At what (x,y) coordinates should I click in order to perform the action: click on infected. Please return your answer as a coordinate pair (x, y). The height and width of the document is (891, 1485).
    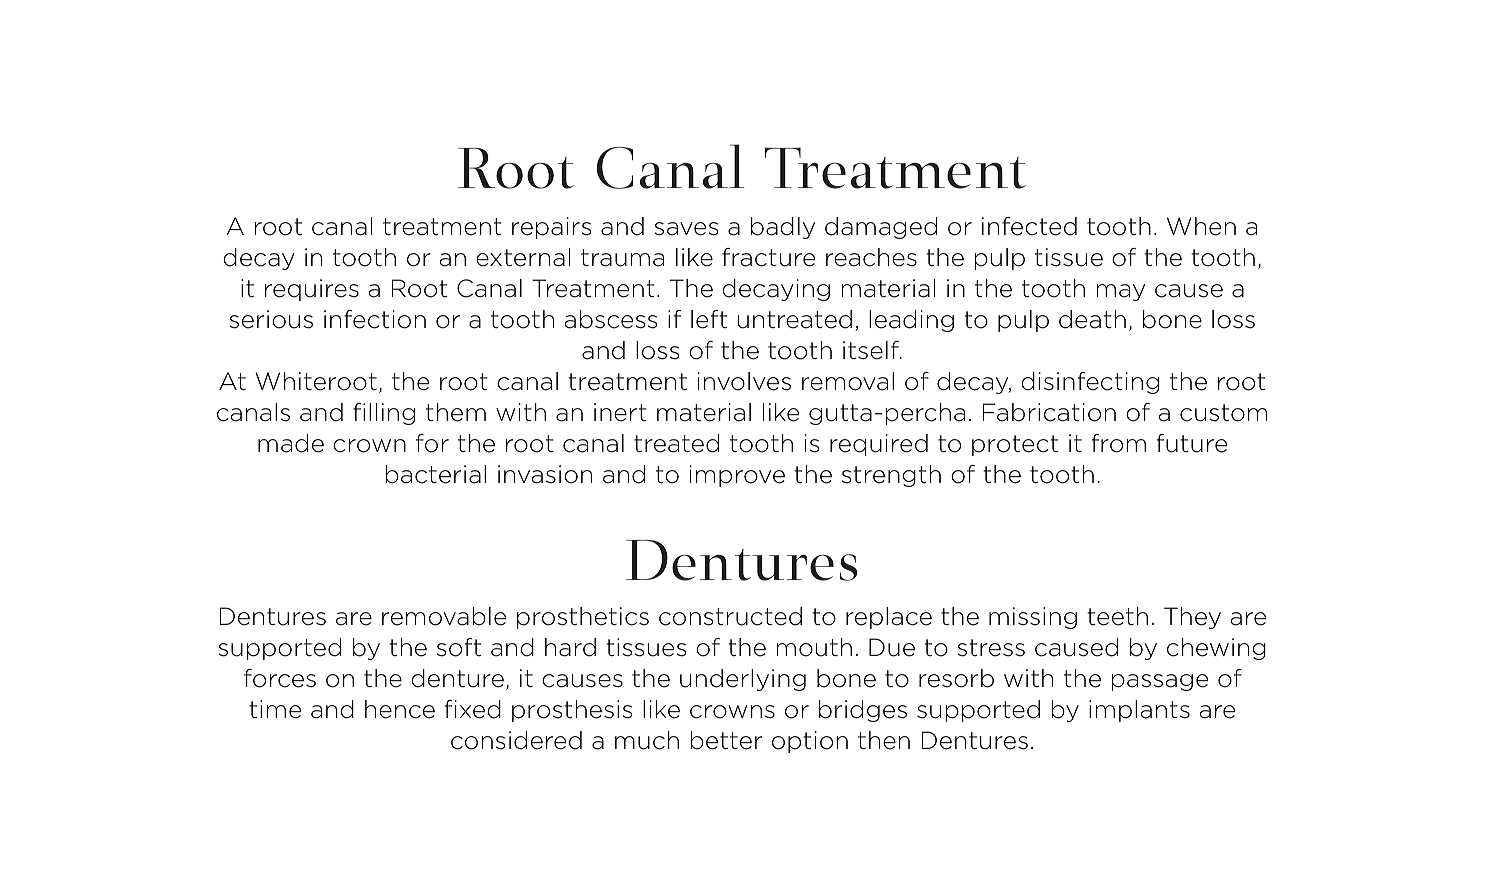
    Looking at the image, I should click on (1029, 226).
